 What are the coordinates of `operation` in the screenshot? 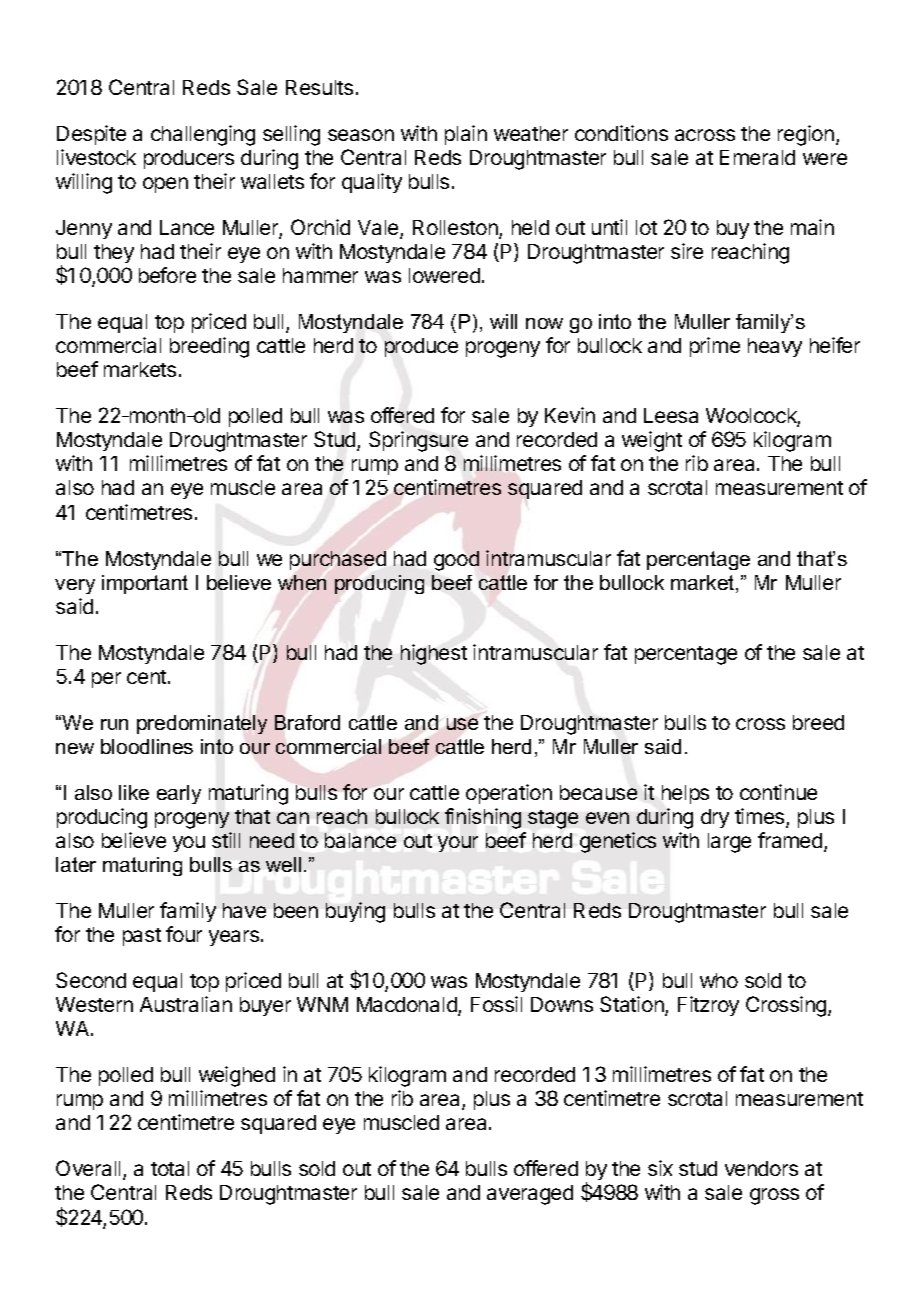 It's located at (509, 794).
